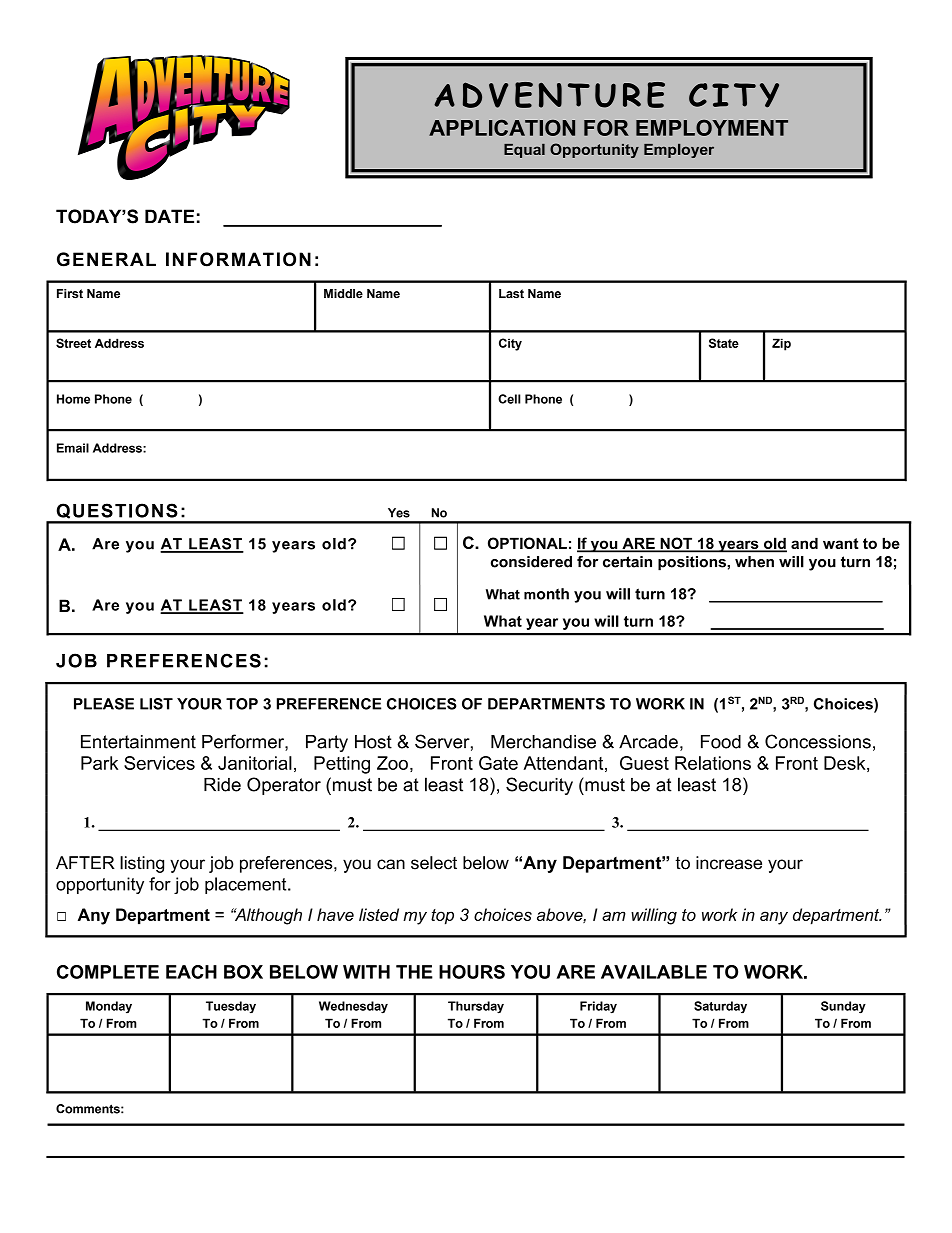  I want to click on considered, so click(531, 562).
